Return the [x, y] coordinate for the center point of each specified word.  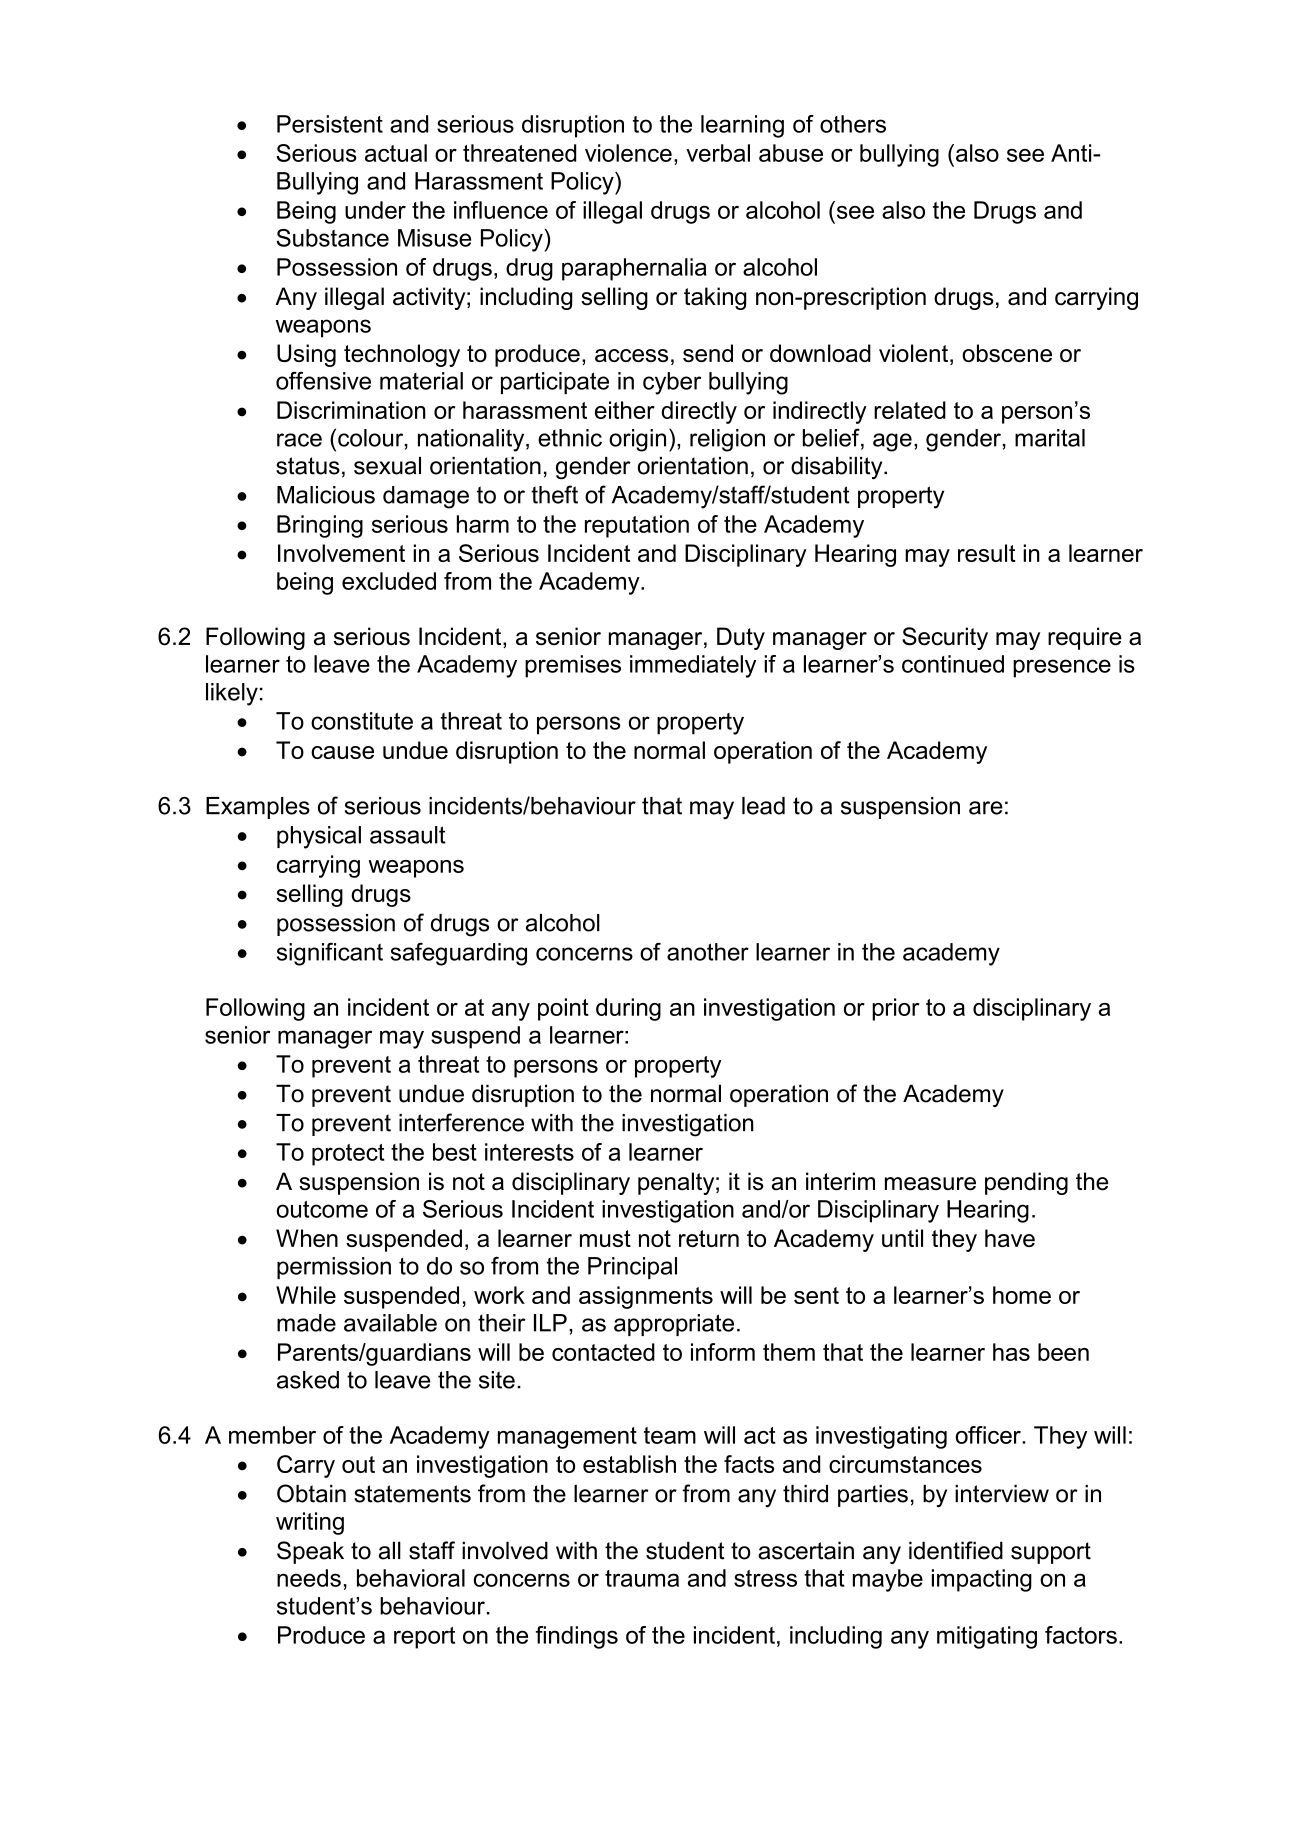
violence [628, 153]
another [708, 952]
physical [319, 837]
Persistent [330, 124]
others [853, 124]
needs [309, 1578]
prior [896, 1009]
